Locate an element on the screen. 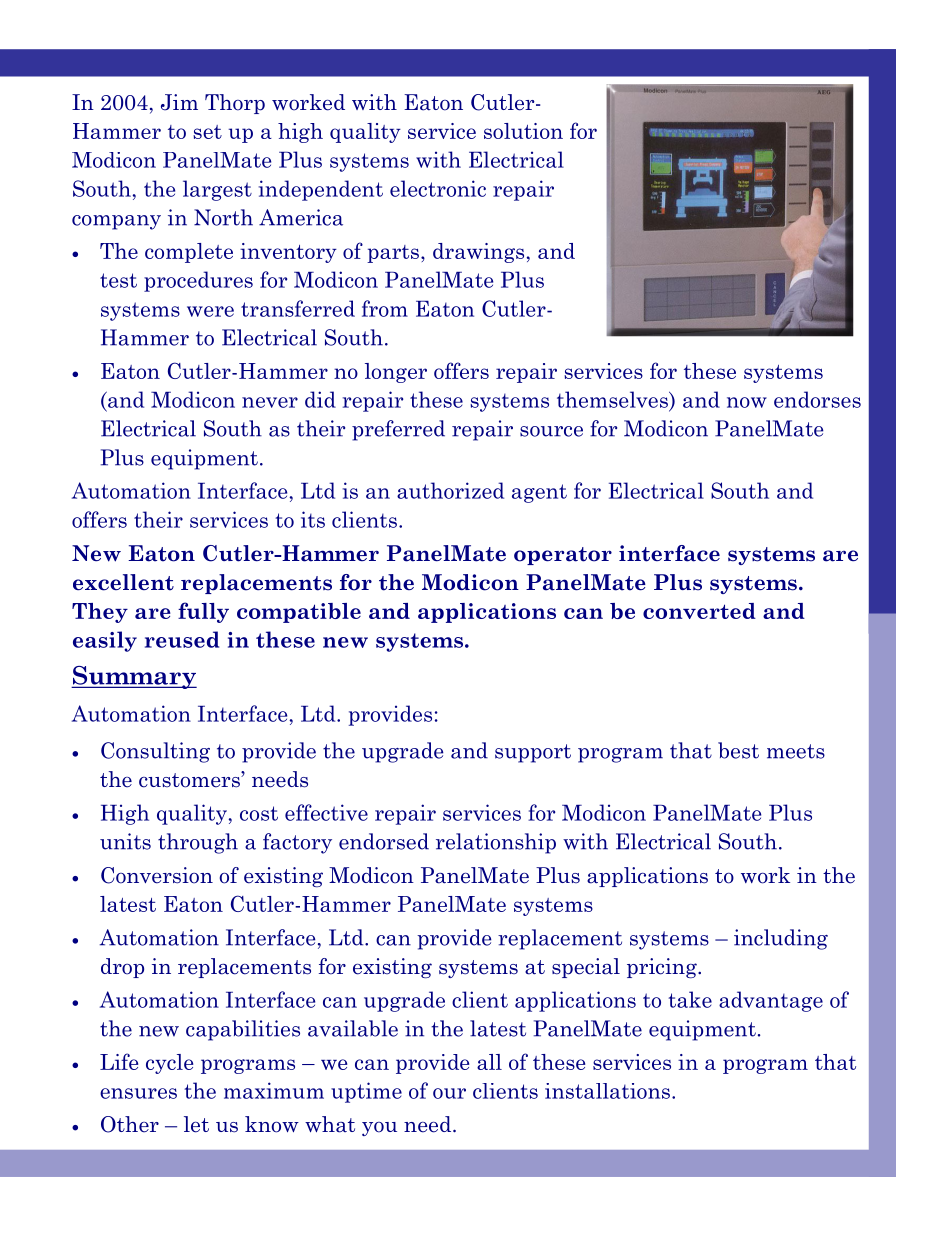 This screenshot has width=952, height=1233. set is located at coordinates (207, 132).
